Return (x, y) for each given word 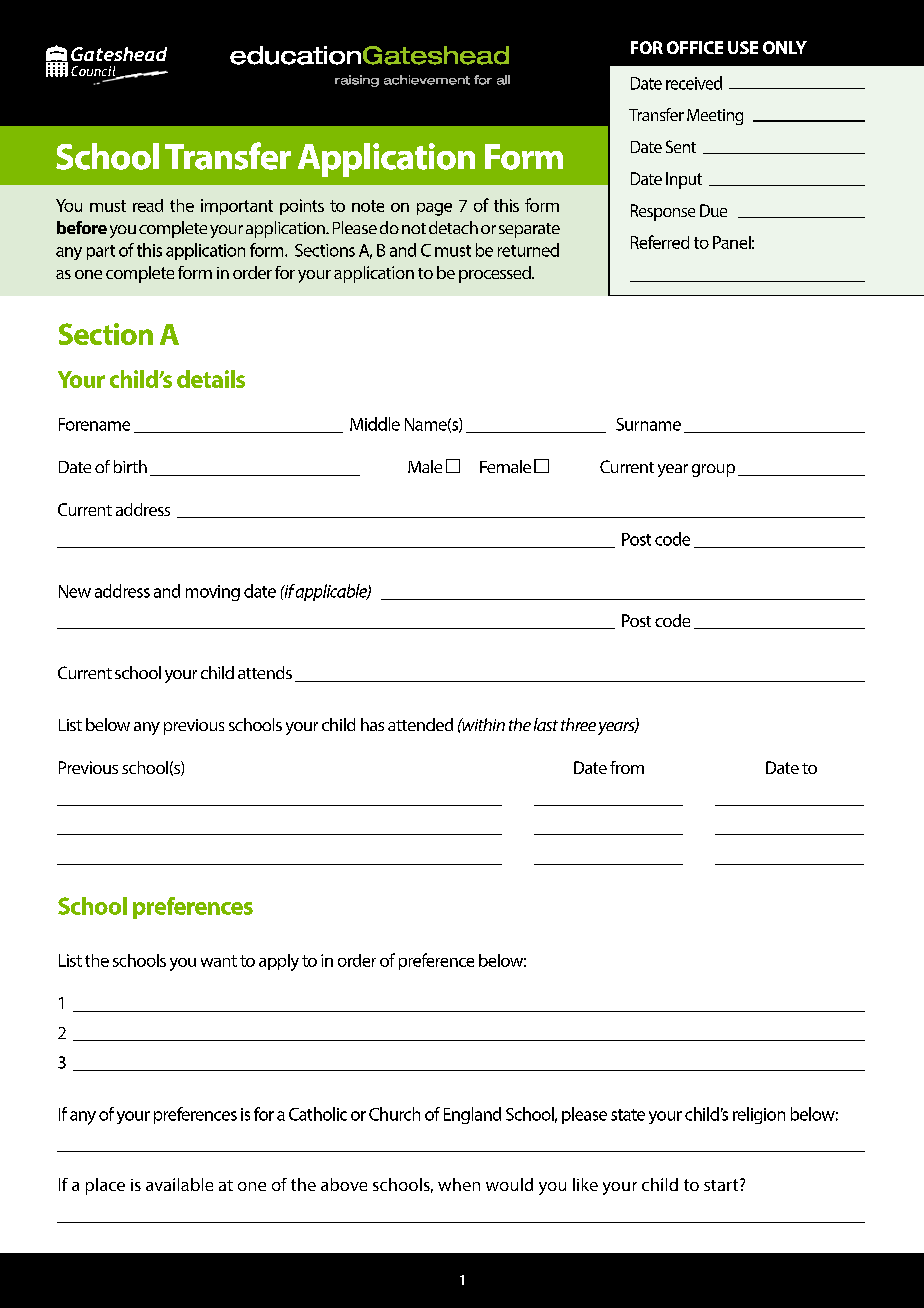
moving (213, 593)
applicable (332, 592)
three (578, 724)
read (148, 205)
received (694, 83)
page (434, 209)
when (459, 1184)
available (179, 1184)
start (722, 1185)
